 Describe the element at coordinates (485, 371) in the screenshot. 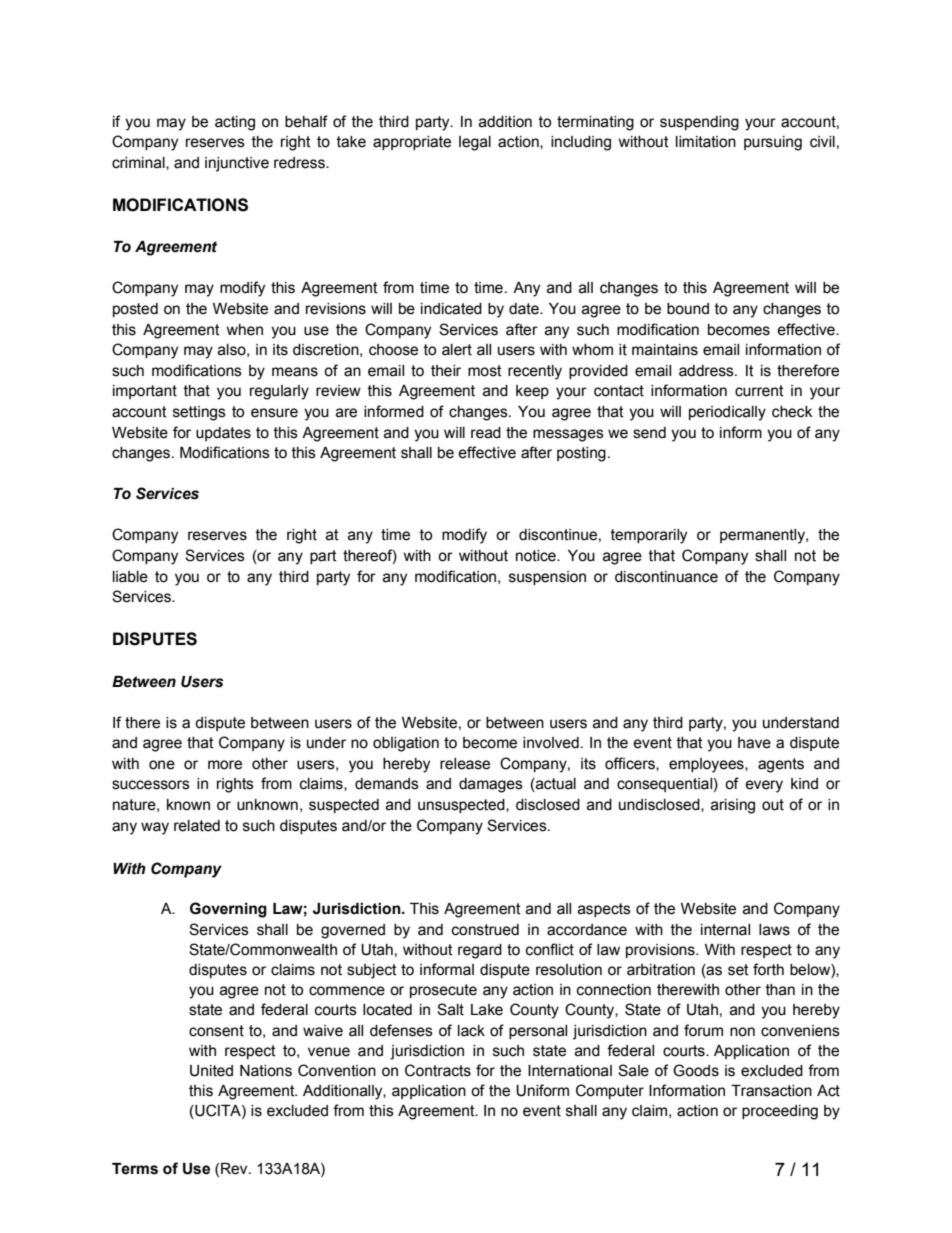

I see `most` at that location.
